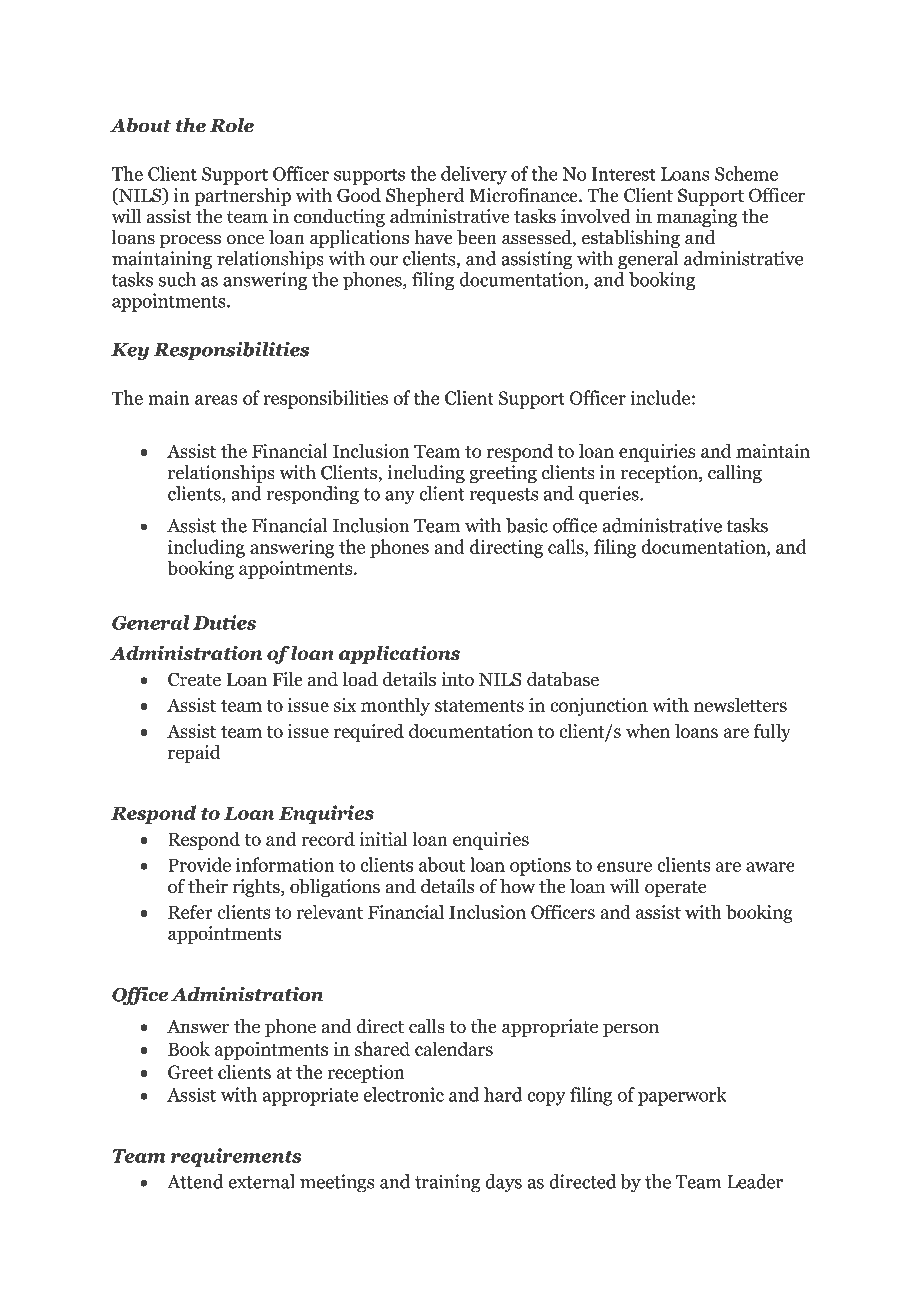 The height and width of the screenshot is (1307, 924). What do you see at coordinates (479, 706) in the screenshot?
I see `statements` at bounding box center [479, 706].
